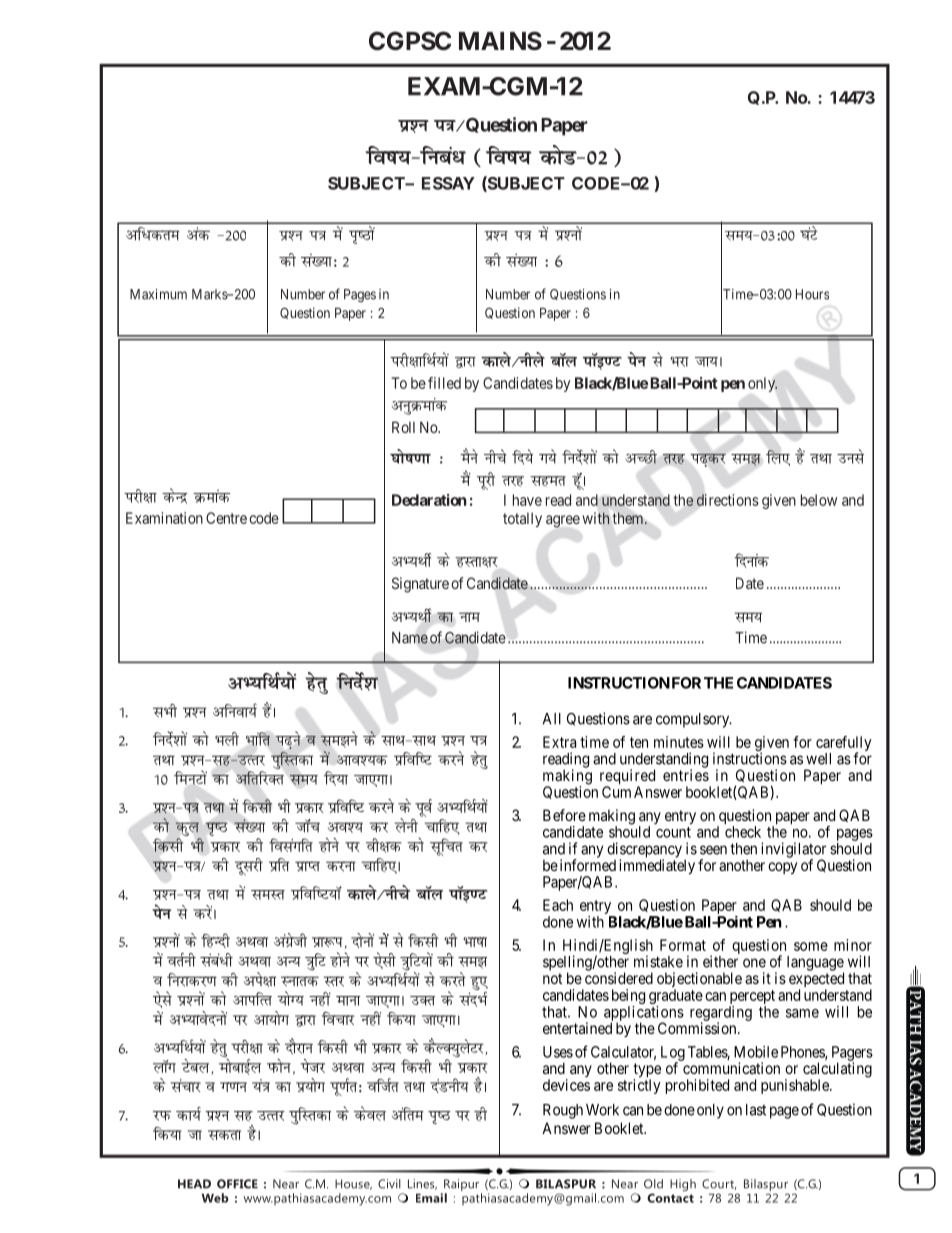 This screenshot has height=1233, width=952. What do you see at coordinates (469, 617) in the screenshot?
I see `uke` at bounding box center [469, 617].
